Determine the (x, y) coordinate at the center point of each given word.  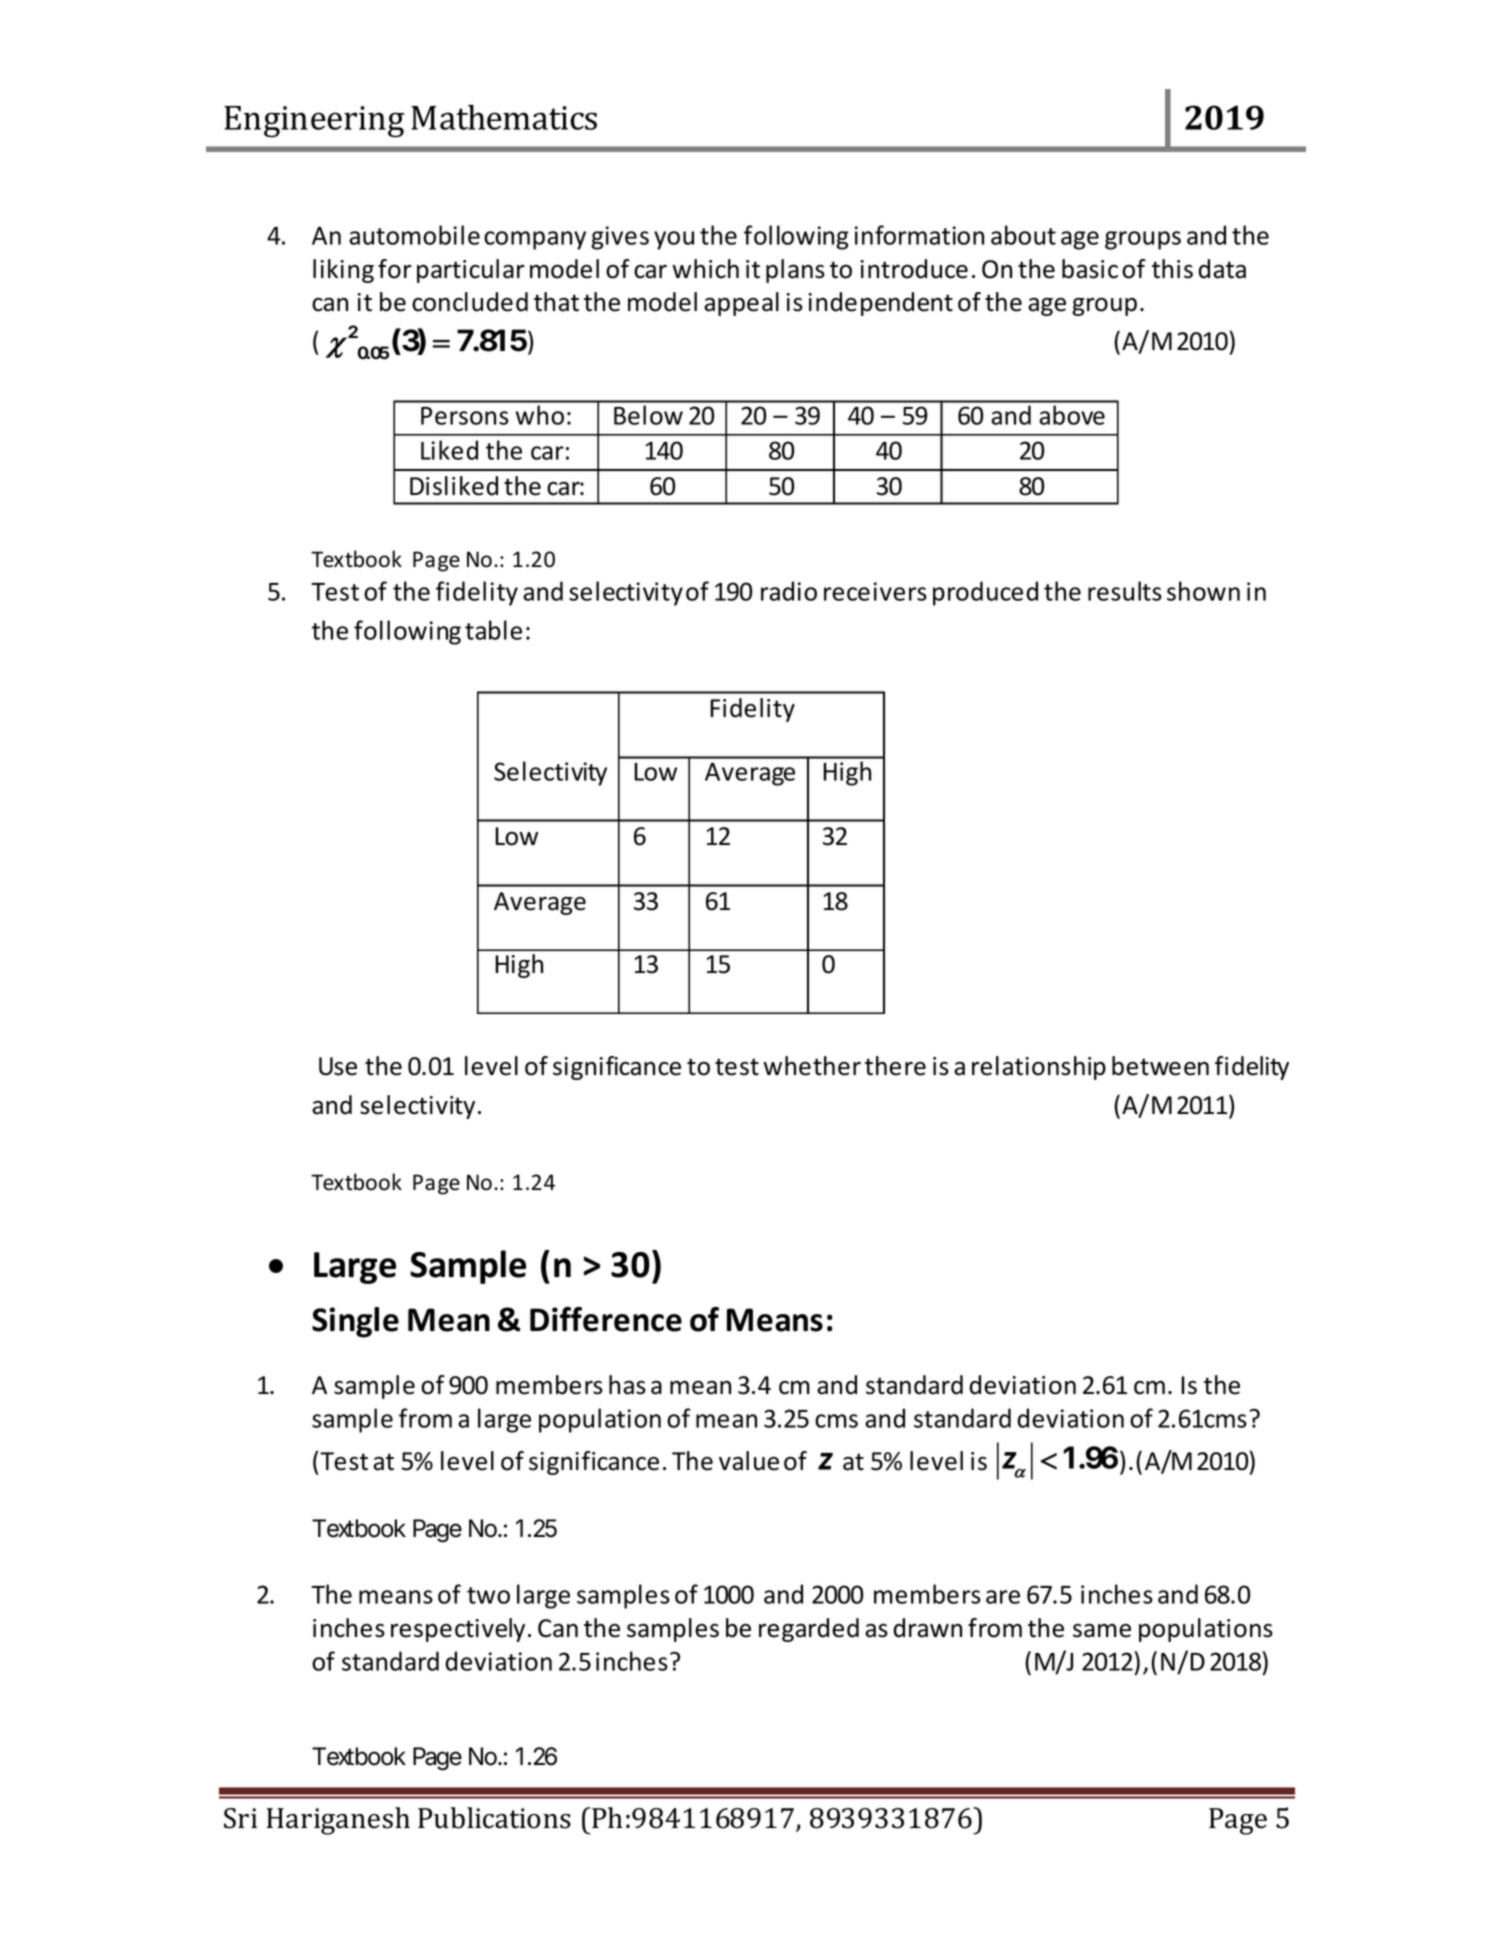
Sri (240, 1818)
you (674, 240)
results (1125, 591)
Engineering (314, 122)
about (1023, 235)
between (1160, 1066)
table (493, 630)
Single (355, 1322)
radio (789, 591)
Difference (606, 1319)
